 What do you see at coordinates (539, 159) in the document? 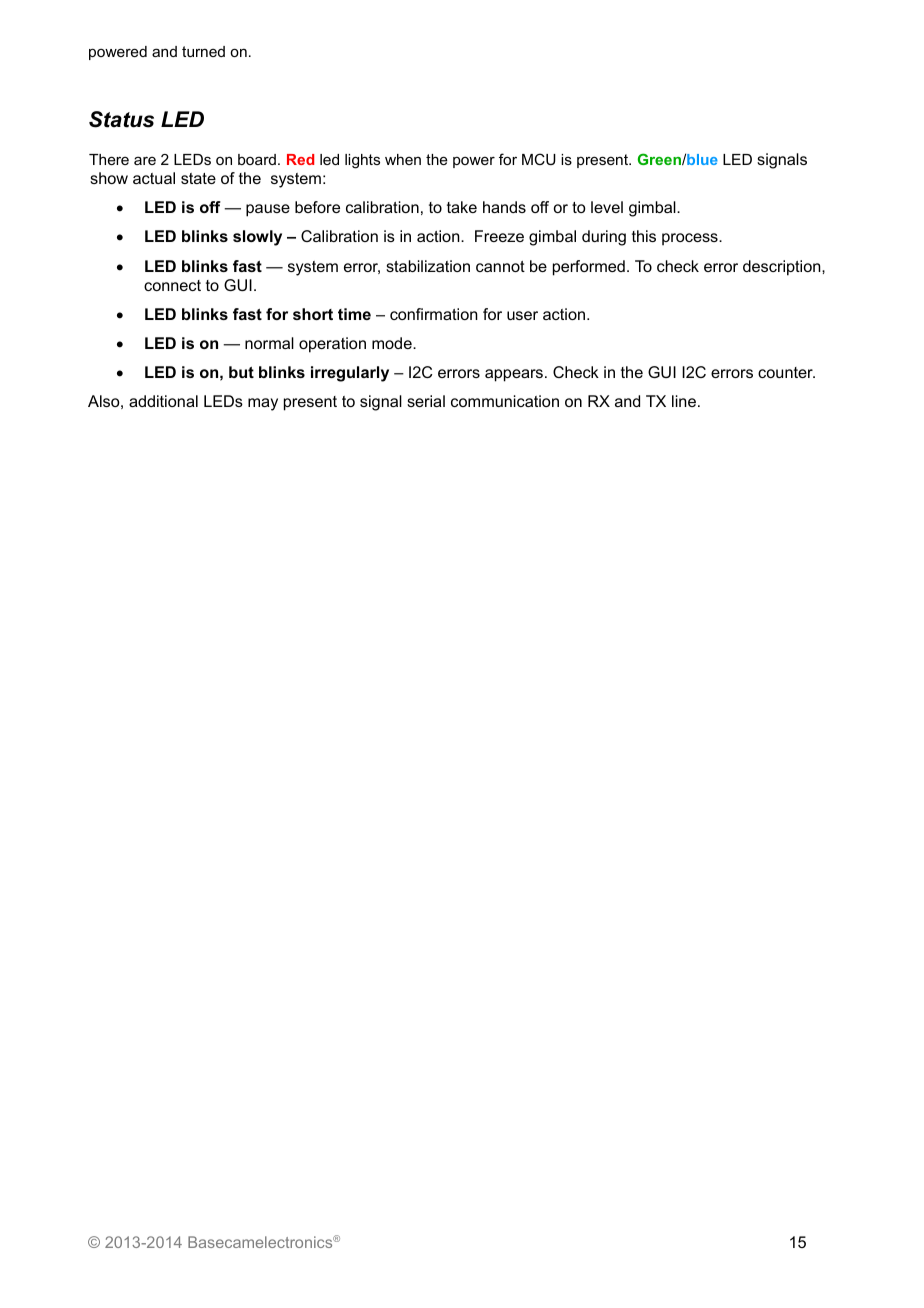
I see `MCU` at bounding box center [539, 159].
